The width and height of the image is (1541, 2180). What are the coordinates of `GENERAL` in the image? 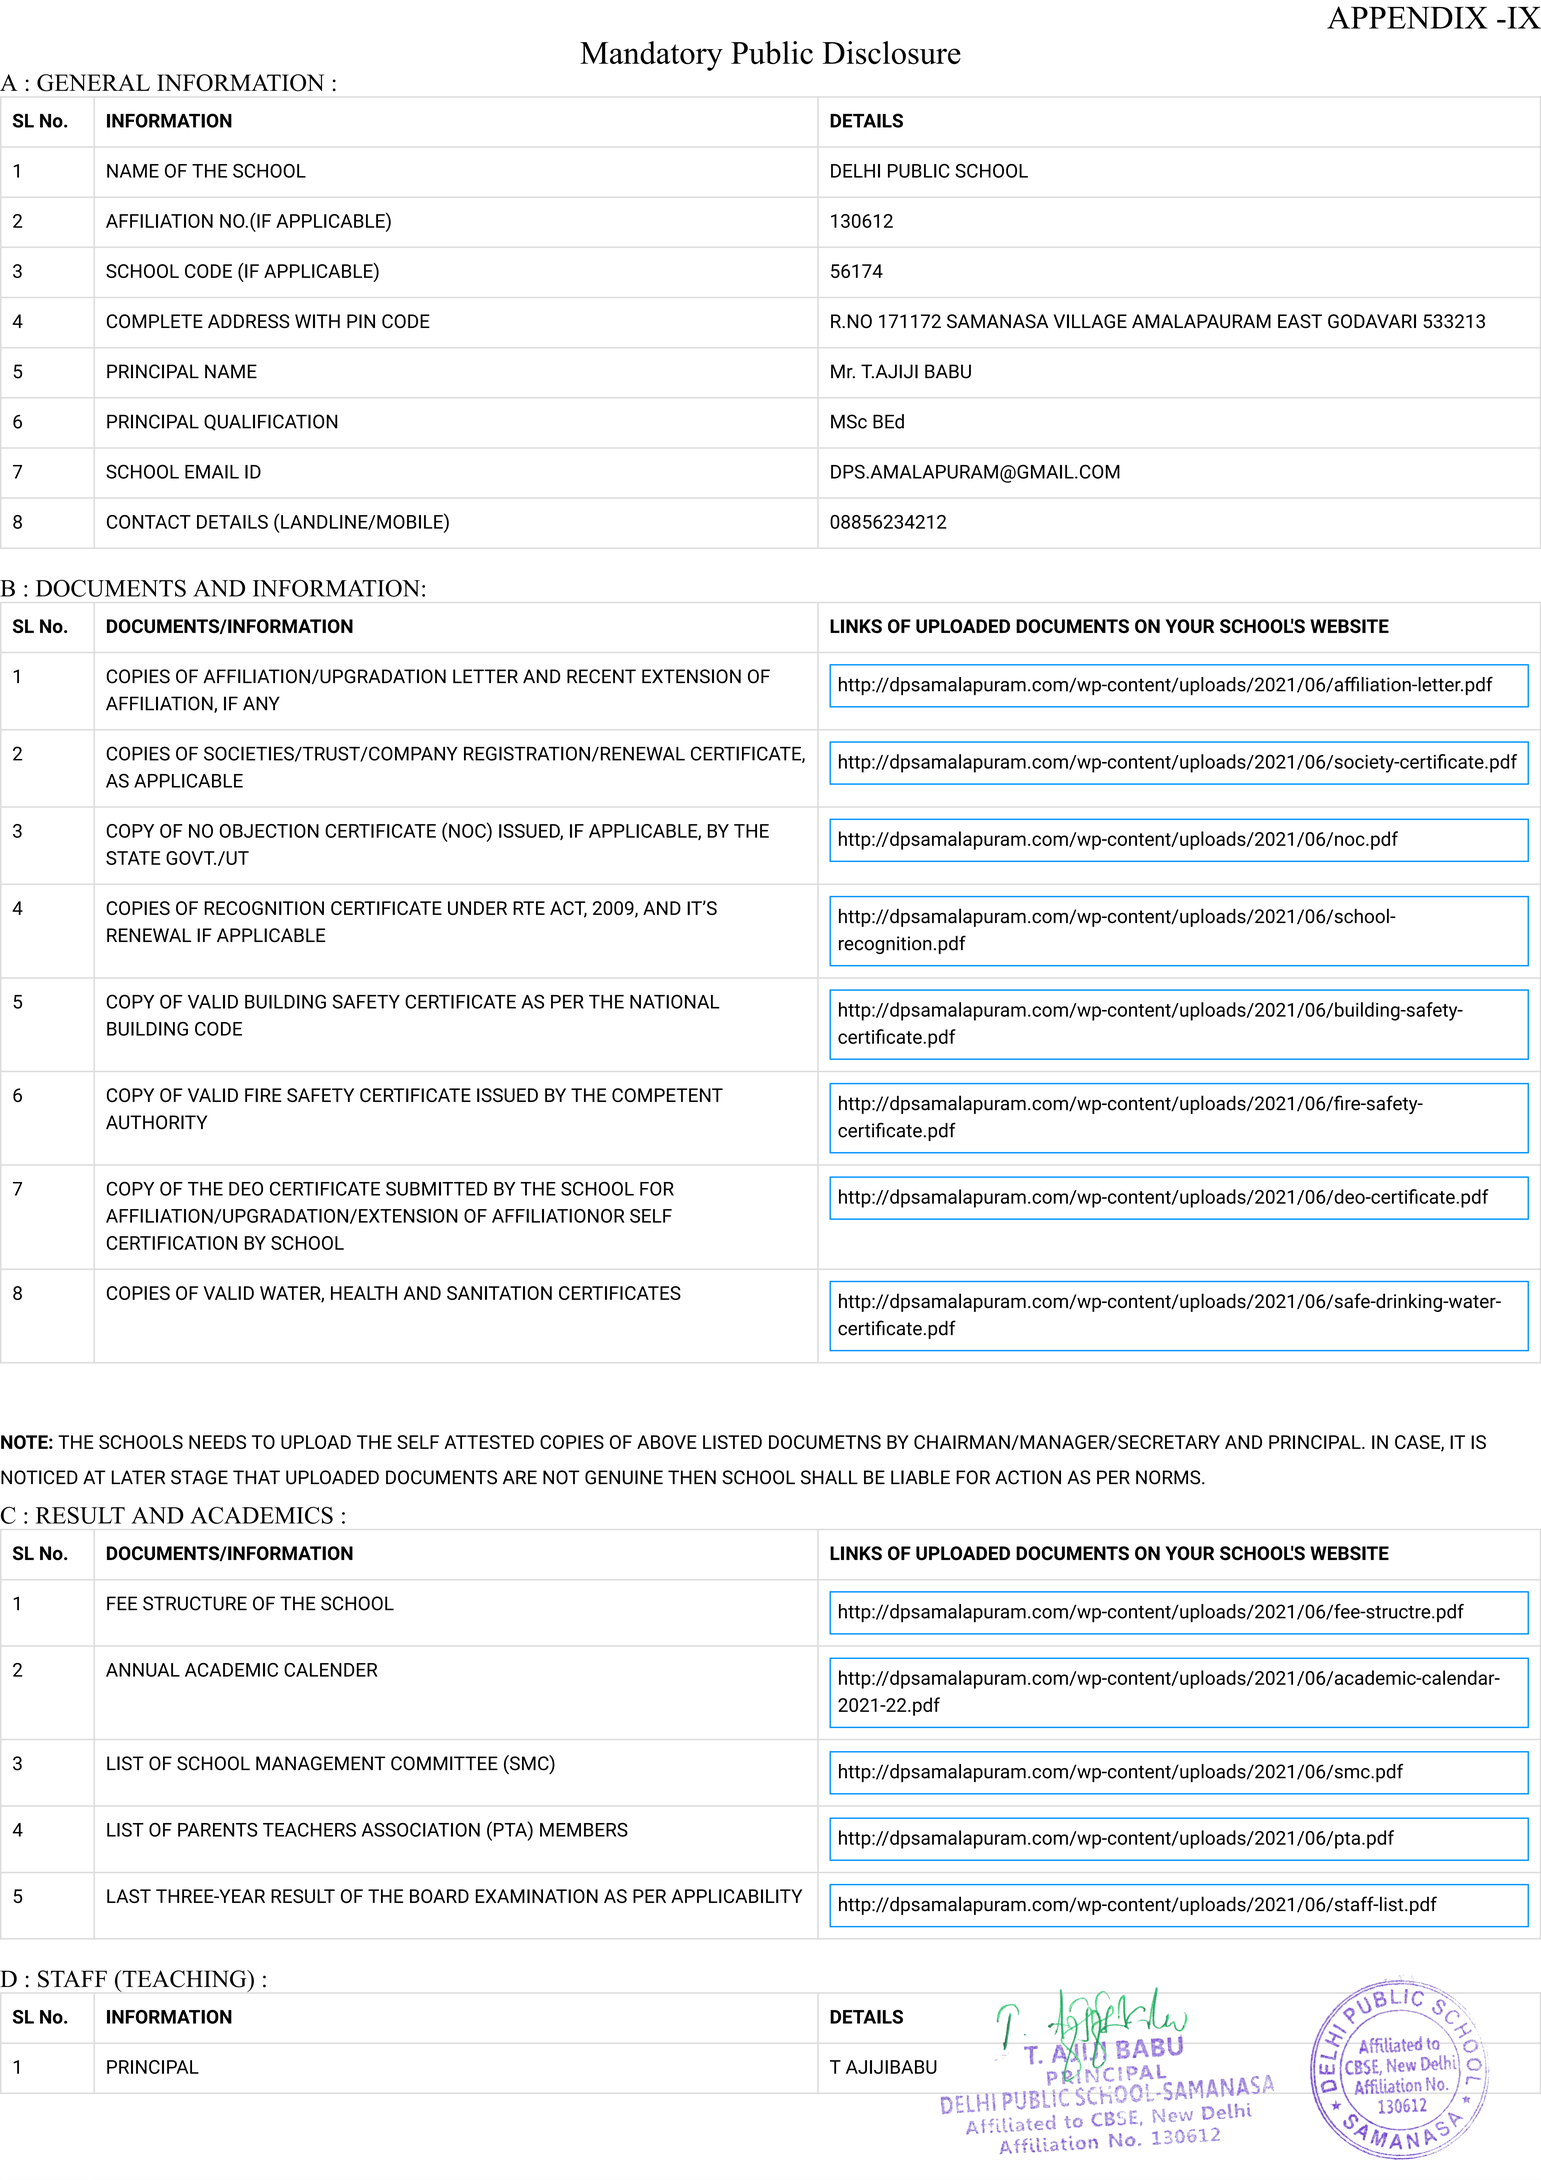 It's located at (93, 83).
